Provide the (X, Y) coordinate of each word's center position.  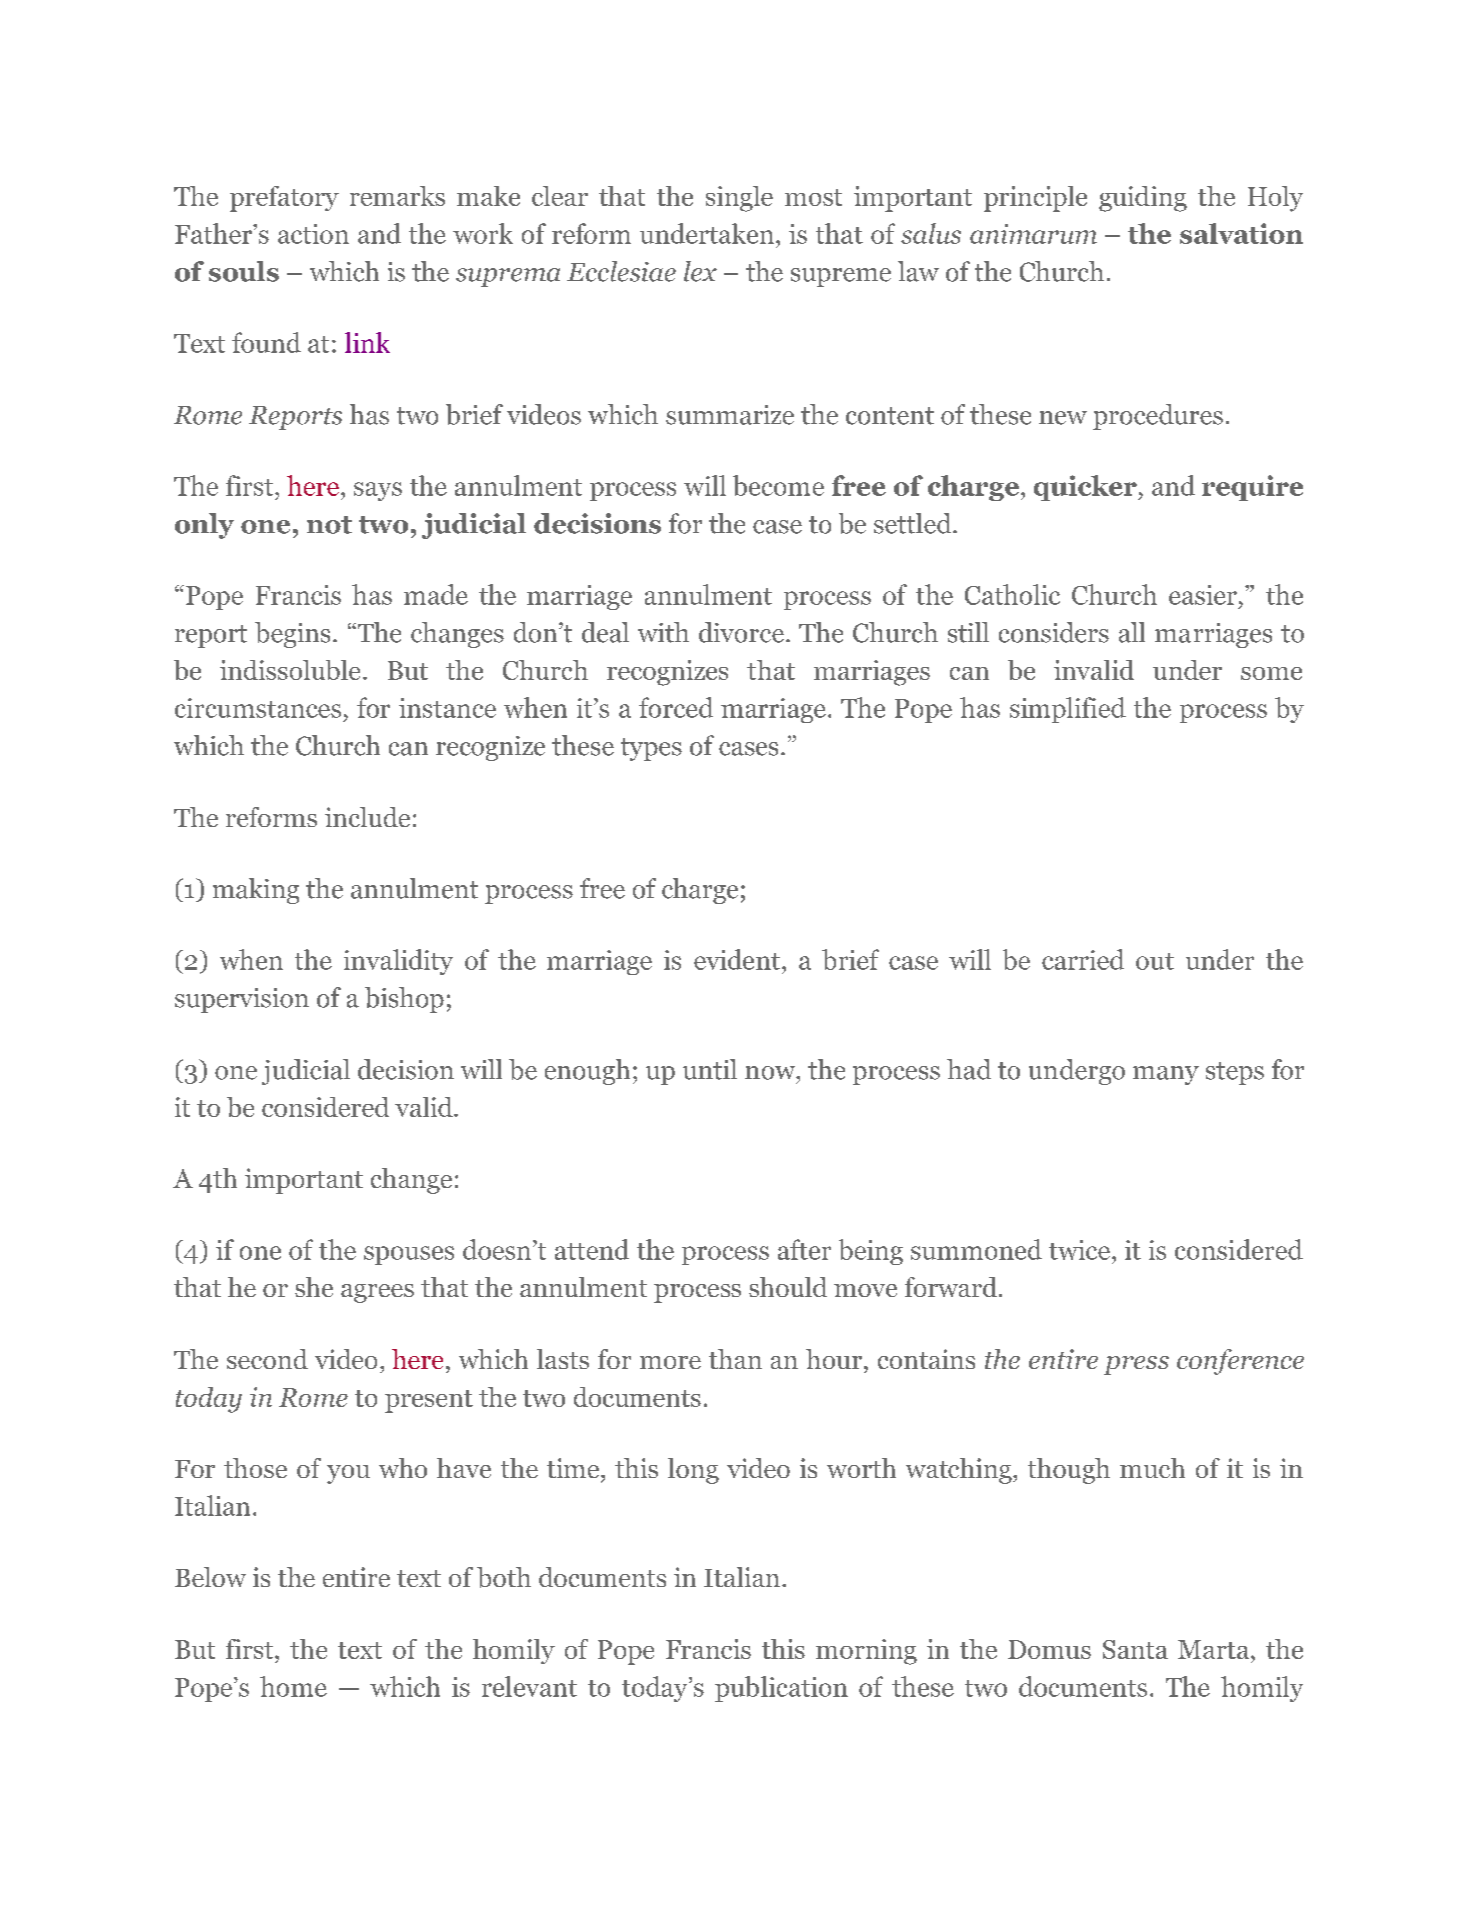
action (313, 234)
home (293, 1686)
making (256, 891)
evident (737, 959)
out (1155, 961)
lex (700, 271)
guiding (1143, 199)
